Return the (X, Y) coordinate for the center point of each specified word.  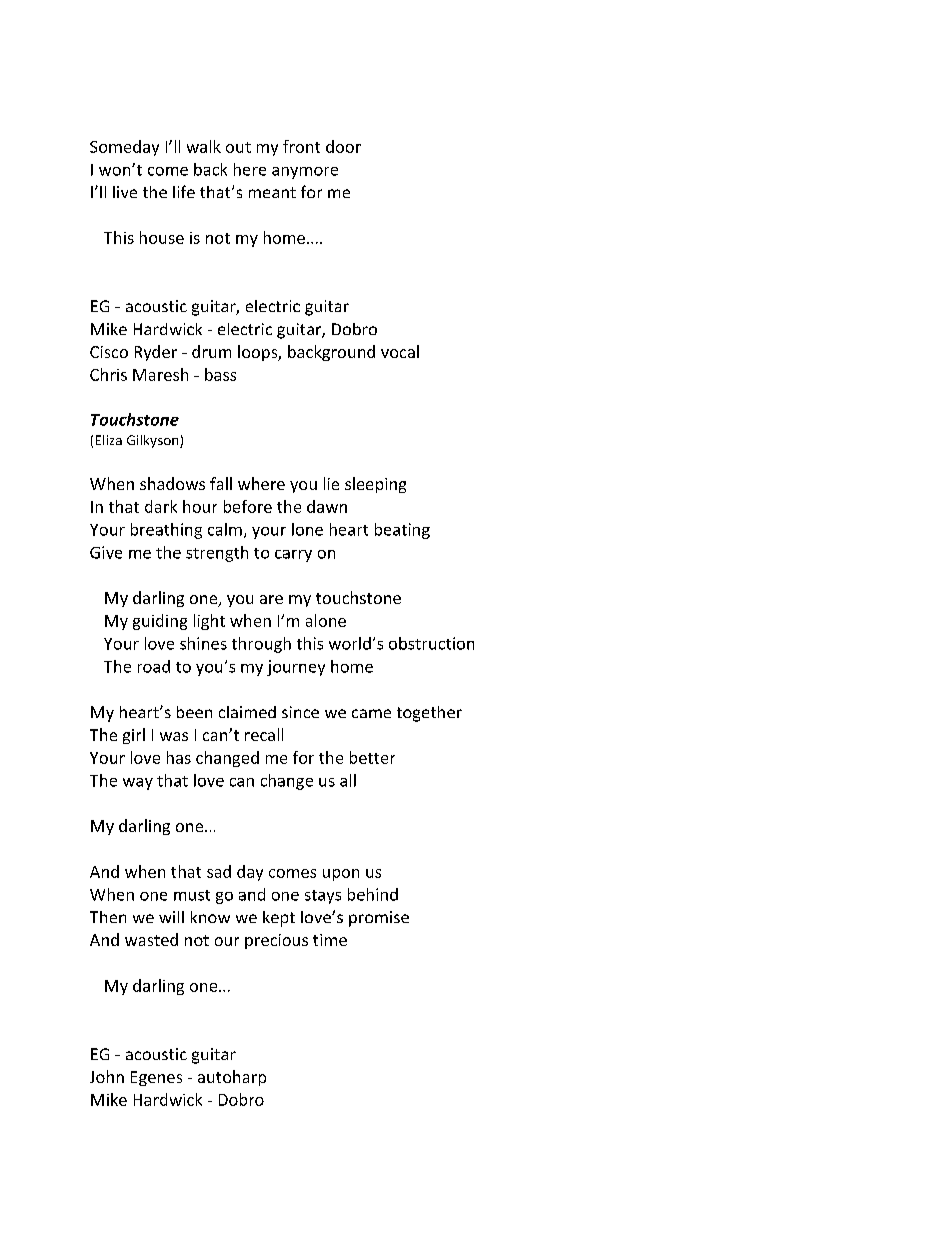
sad (219, 871)
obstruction (431, 643)
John (107, 1076)
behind (373, 894)
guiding (160, 622)
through (261, 645)
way (138, 784)
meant (272, 192)
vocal (400, 351)
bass (220, 374)
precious (276, 941)
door (343, 146)
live (125, 192)
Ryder (156, 353)
